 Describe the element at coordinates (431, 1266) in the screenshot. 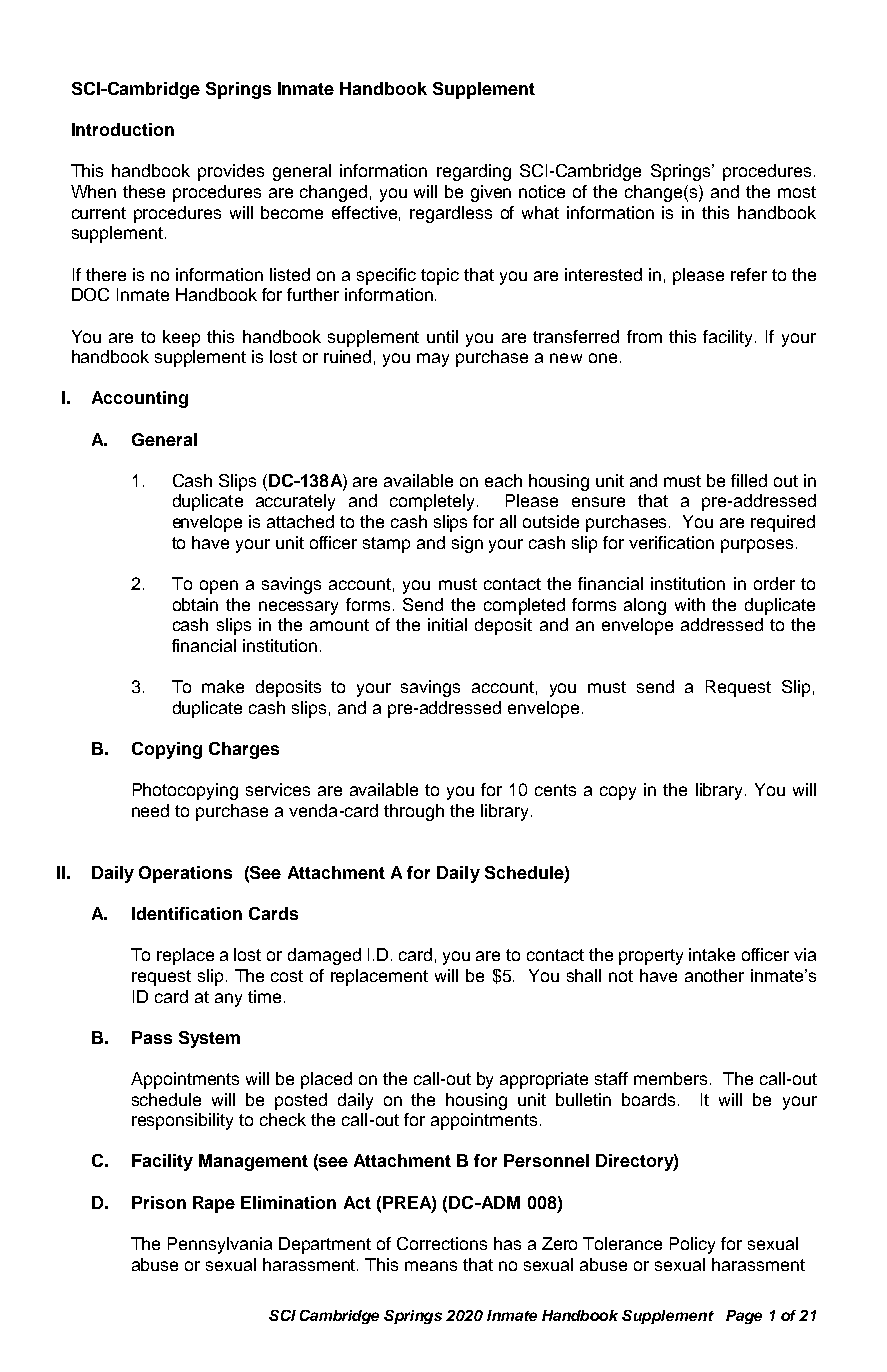

I see `means` at that location.
